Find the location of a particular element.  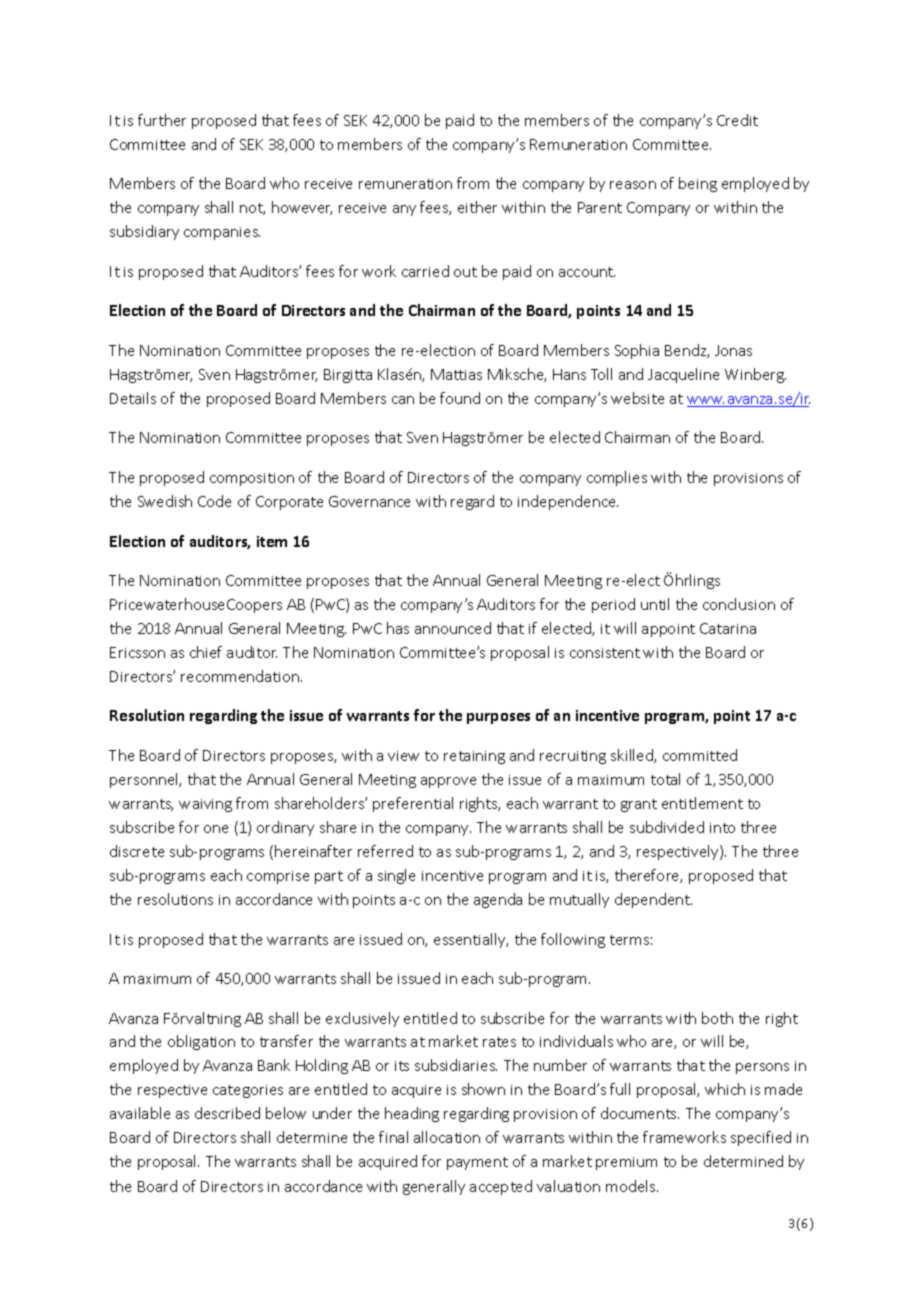

further is located at coordinates (162, 120).
